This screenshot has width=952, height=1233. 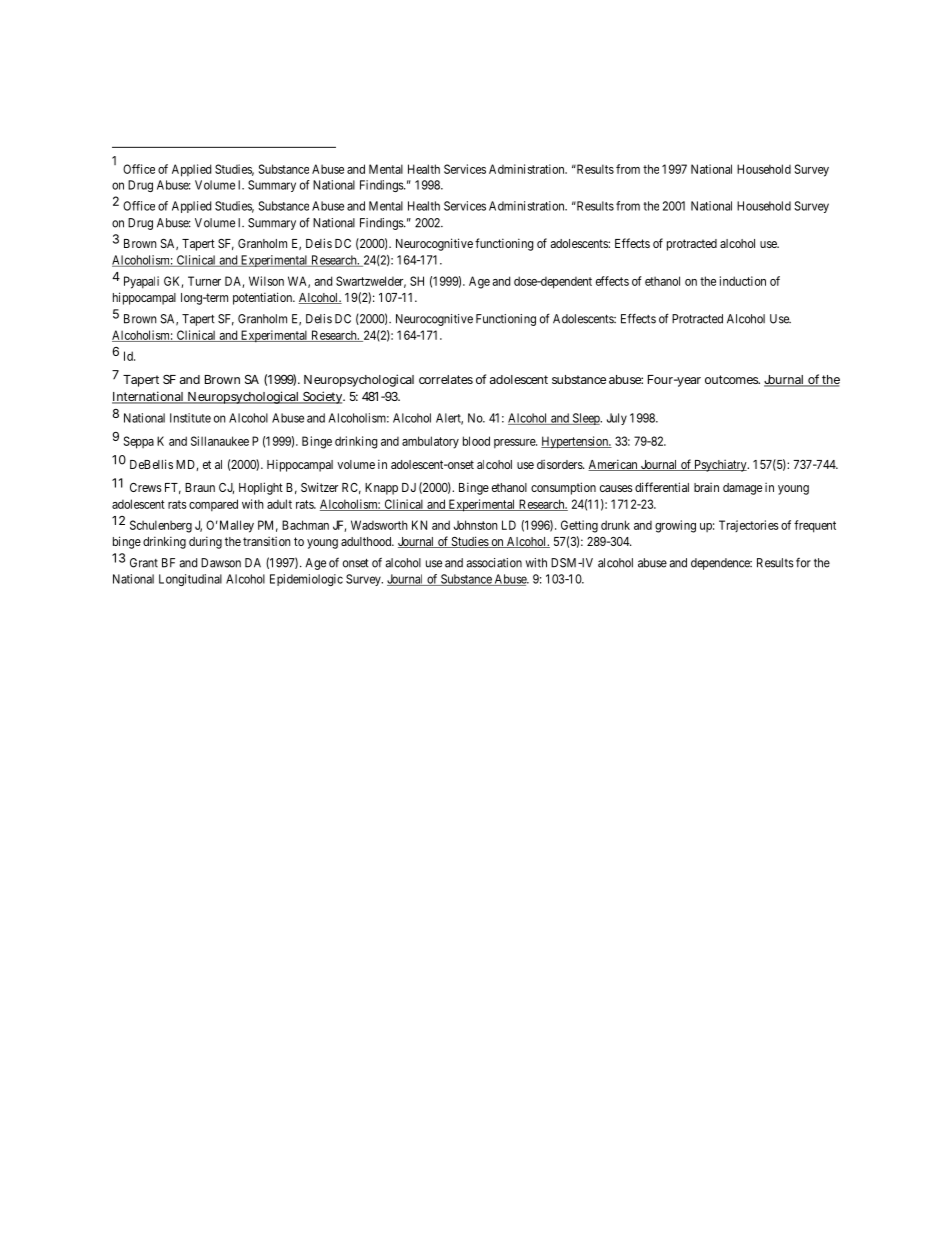 I want to click on Dawson, so click(x=221, y=563).
